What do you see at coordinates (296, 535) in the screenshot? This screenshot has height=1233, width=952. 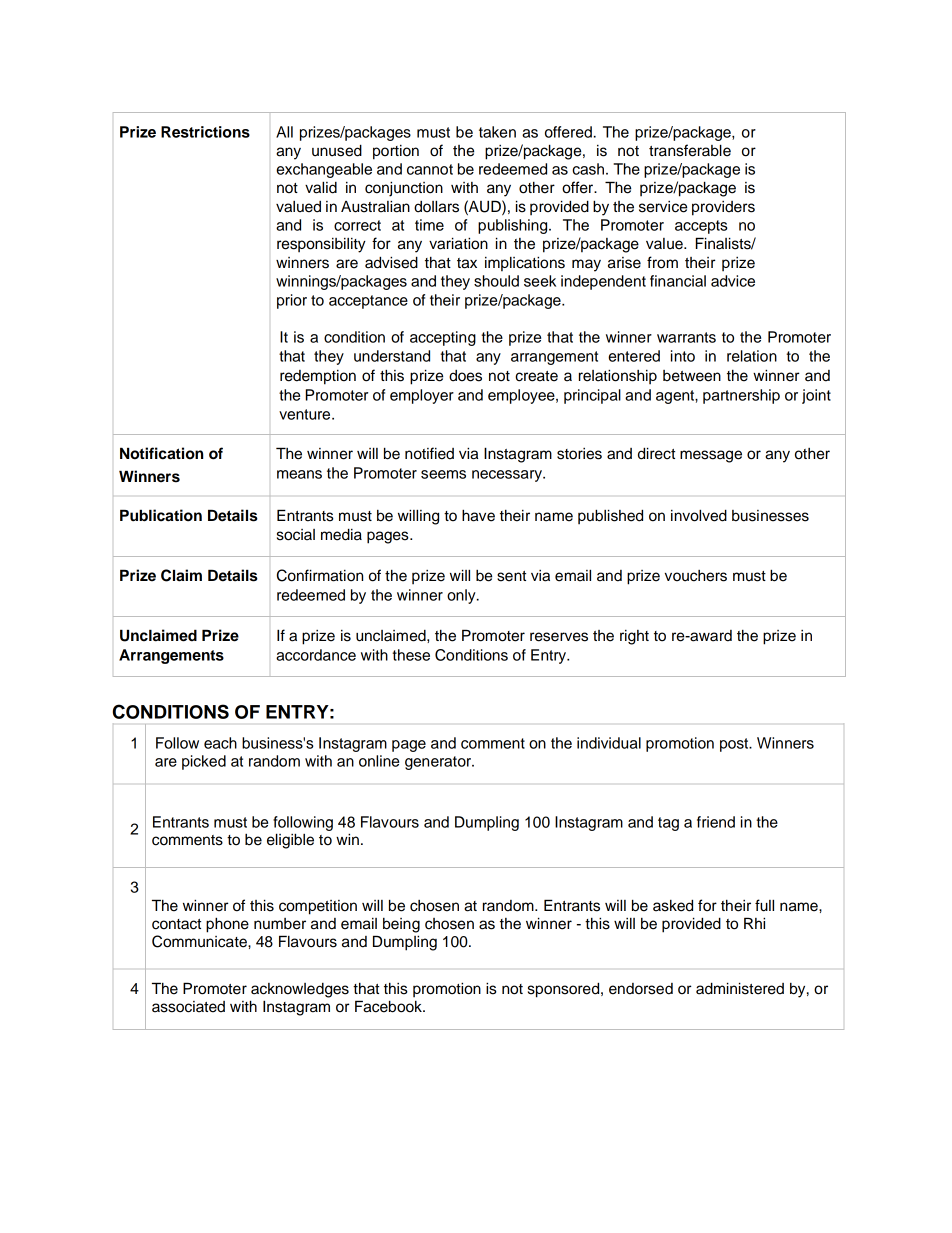 I see `social` at bounding box center [296, 535].
